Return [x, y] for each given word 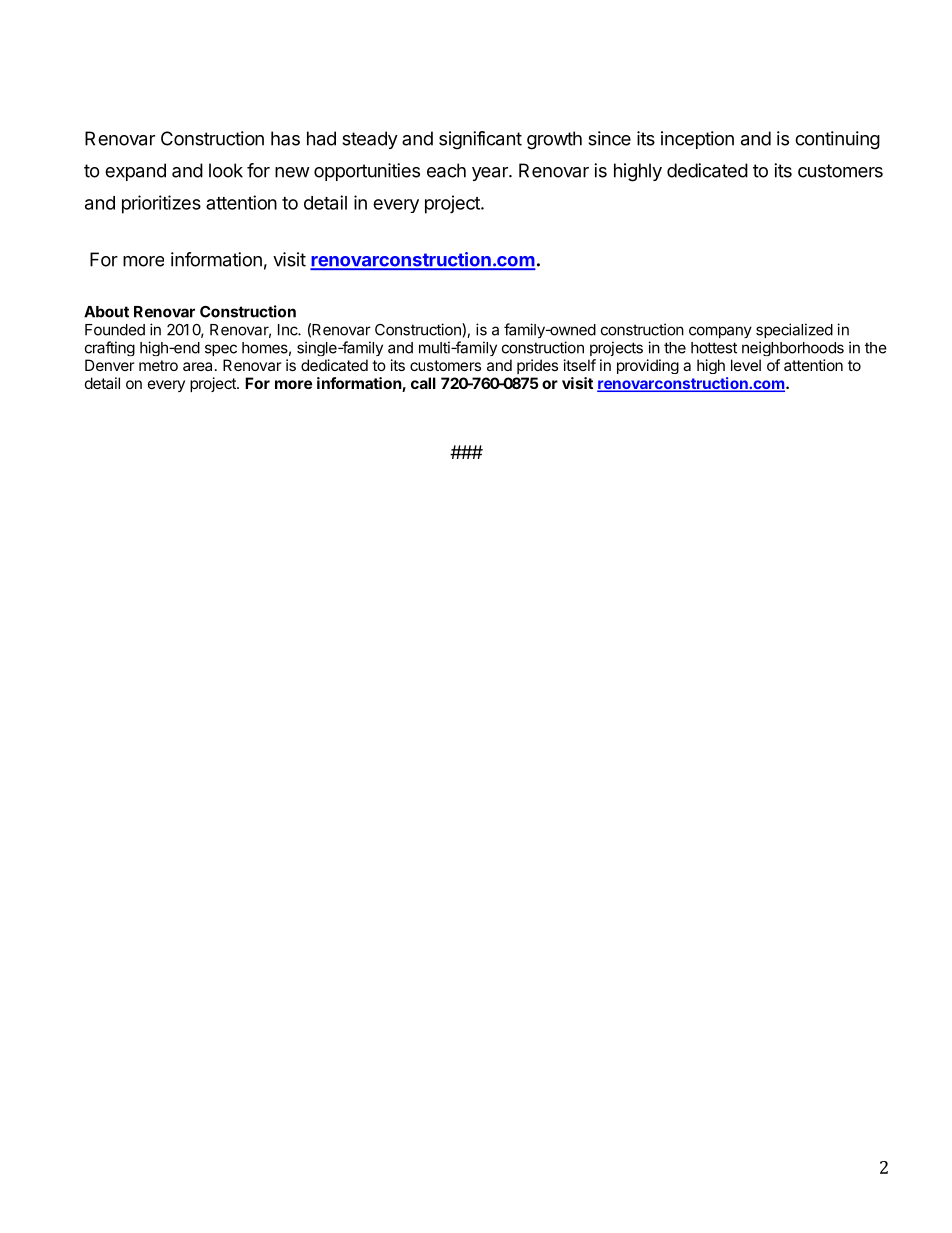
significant [480, 140]
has [285, 138]
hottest [714, 348]
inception [697, 140]
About [106, 312]
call [423, 383]
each [446, 170]
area [197, 366]
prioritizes [161, 204]
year [491, 174]
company [720, 332]
